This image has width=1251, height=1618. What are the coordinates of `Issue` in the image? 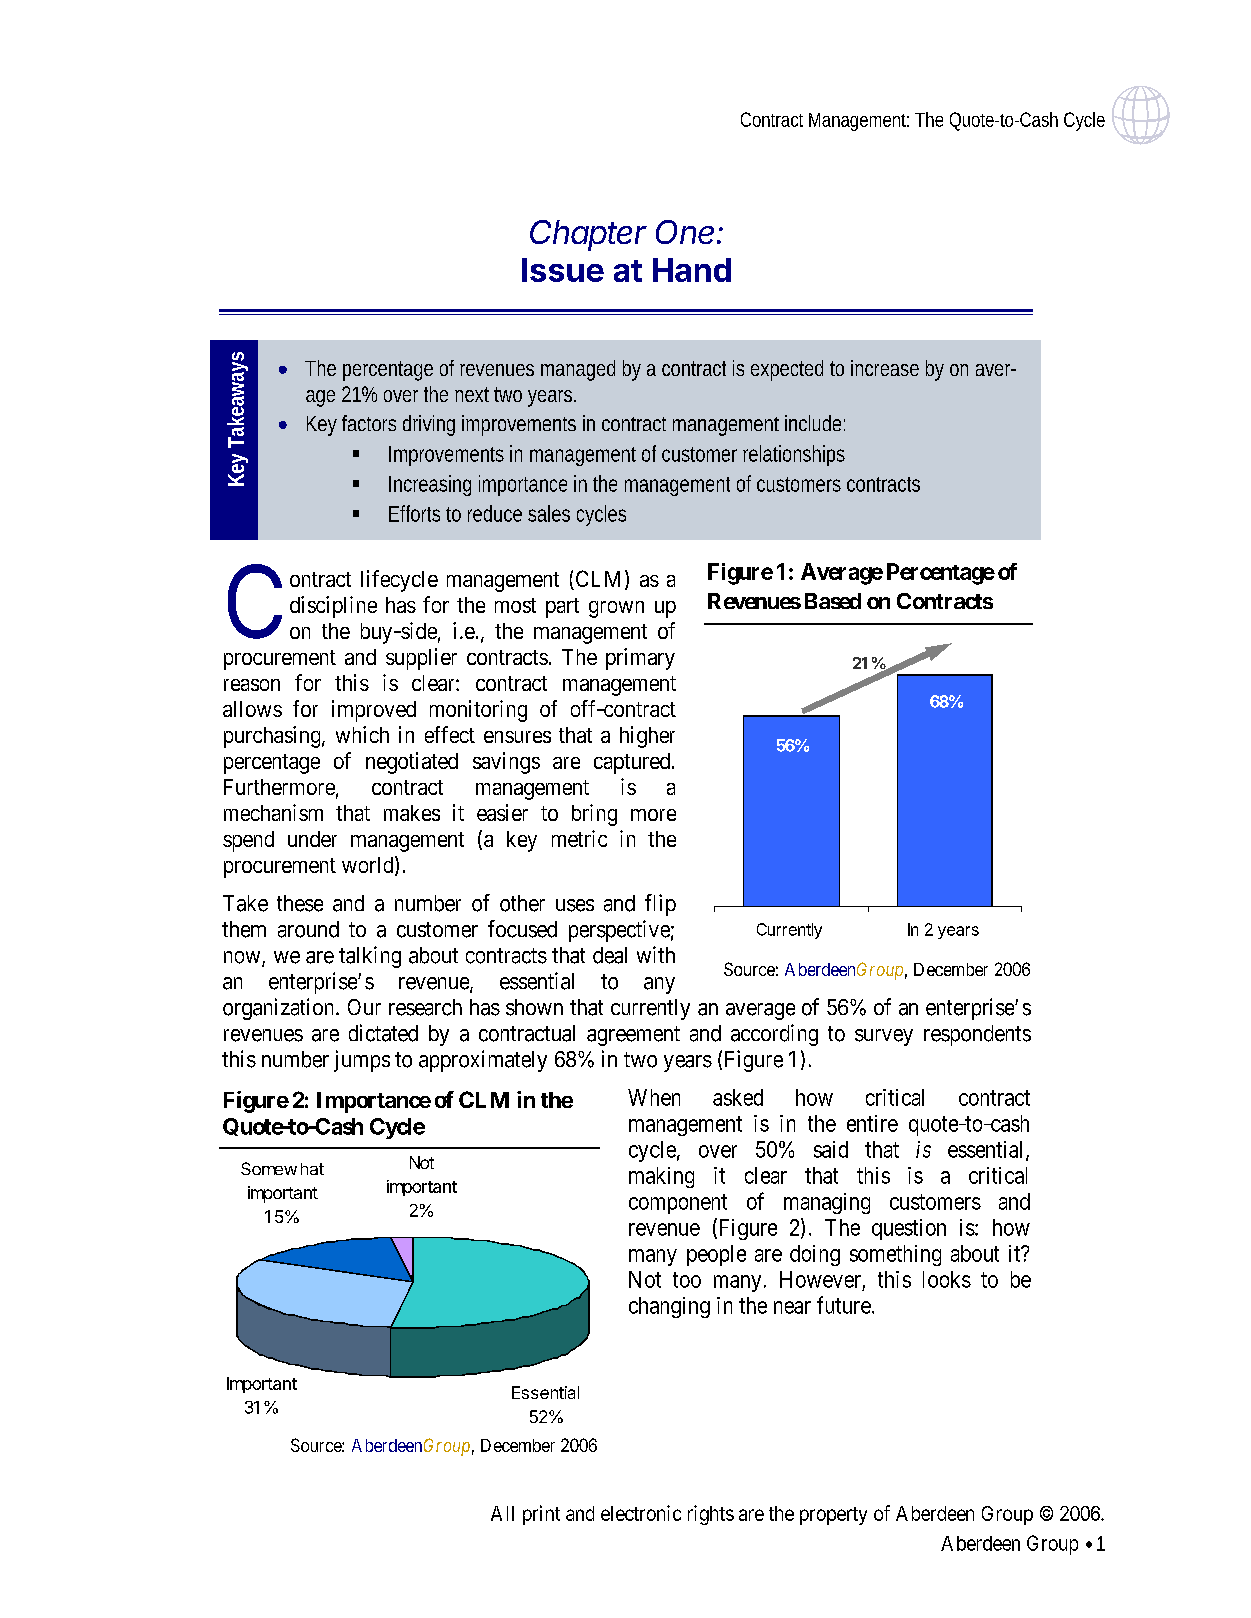 It's located at (563, 270).
